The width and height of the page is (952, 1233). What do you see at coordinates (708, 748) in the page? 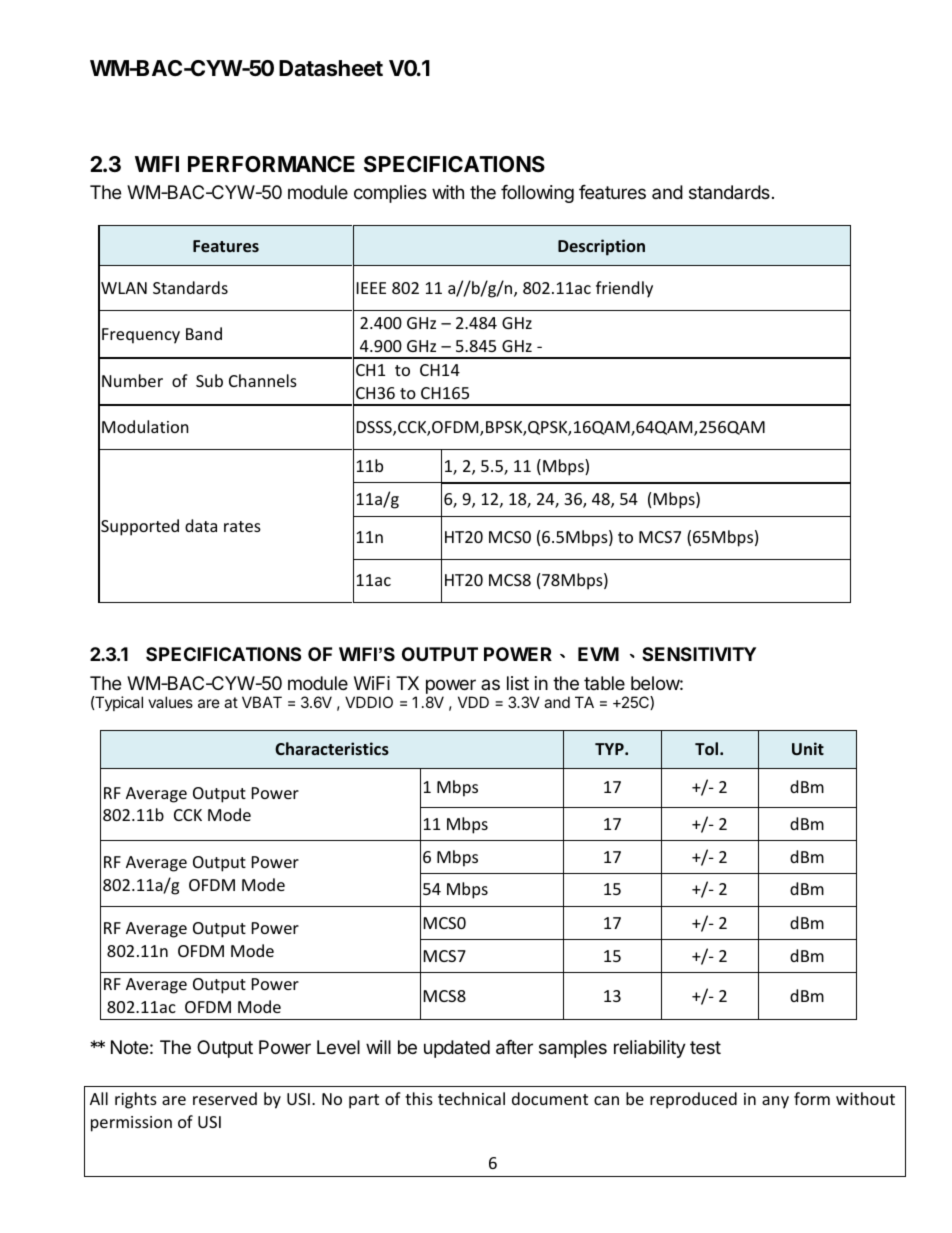
I see `Tol` at bounding box center [708, 748].
